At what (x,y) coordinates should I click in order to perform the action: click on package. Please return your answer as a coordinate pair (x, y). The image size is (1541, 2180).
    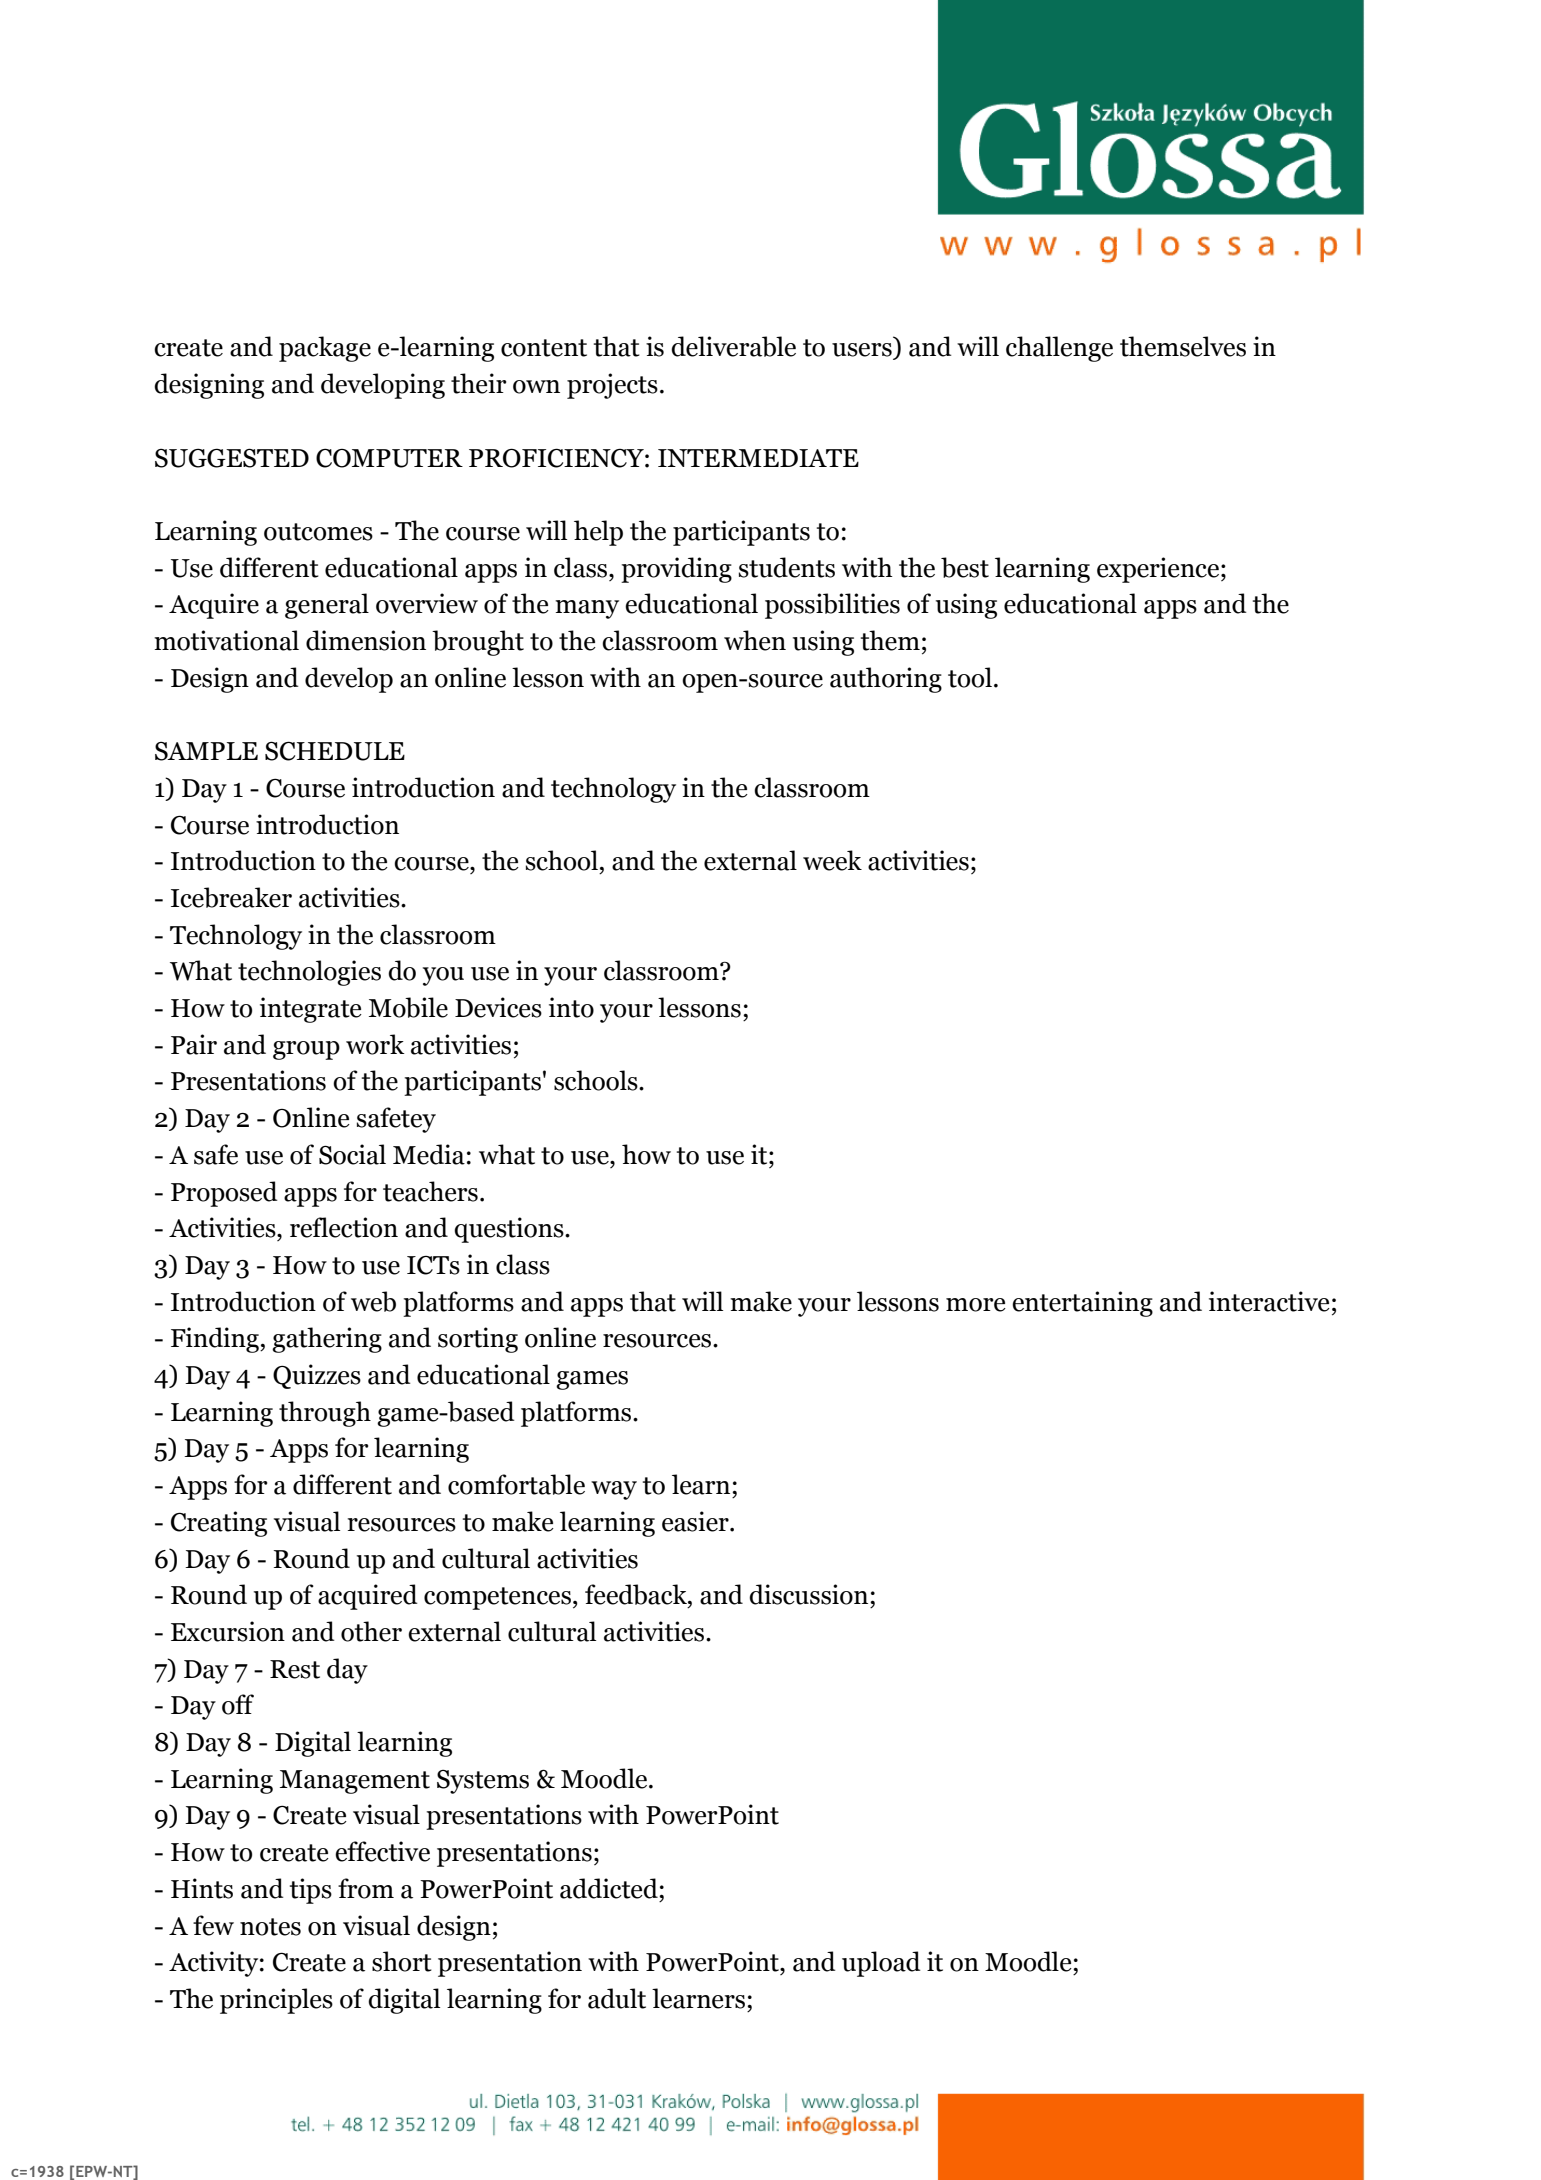
    Looking at the image, I should click on (325, 349).
